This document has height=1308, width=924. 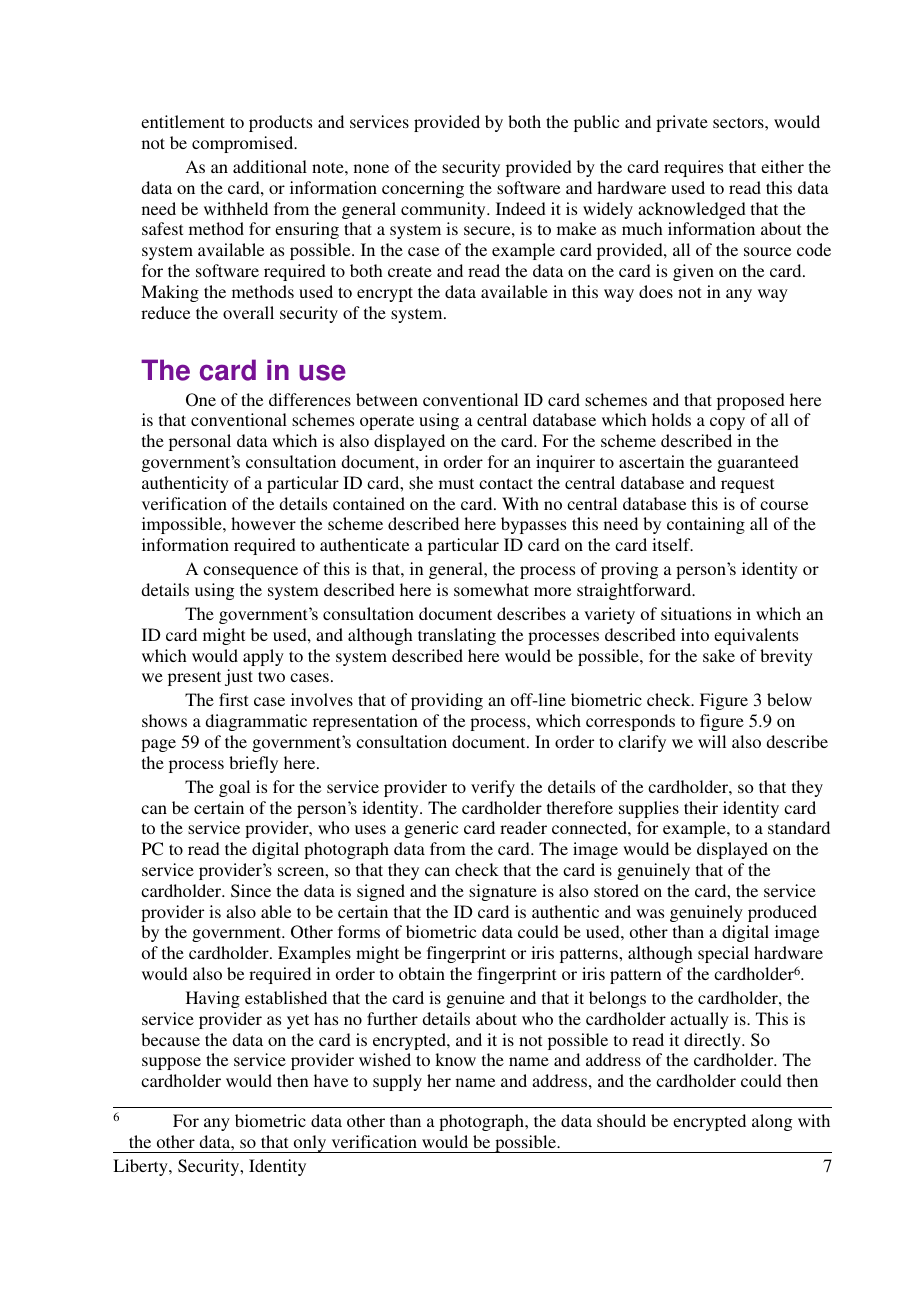 What do you see at coordinates (397, 1082) in the document?
I see `supply` at bounding box center [397, 1082].
